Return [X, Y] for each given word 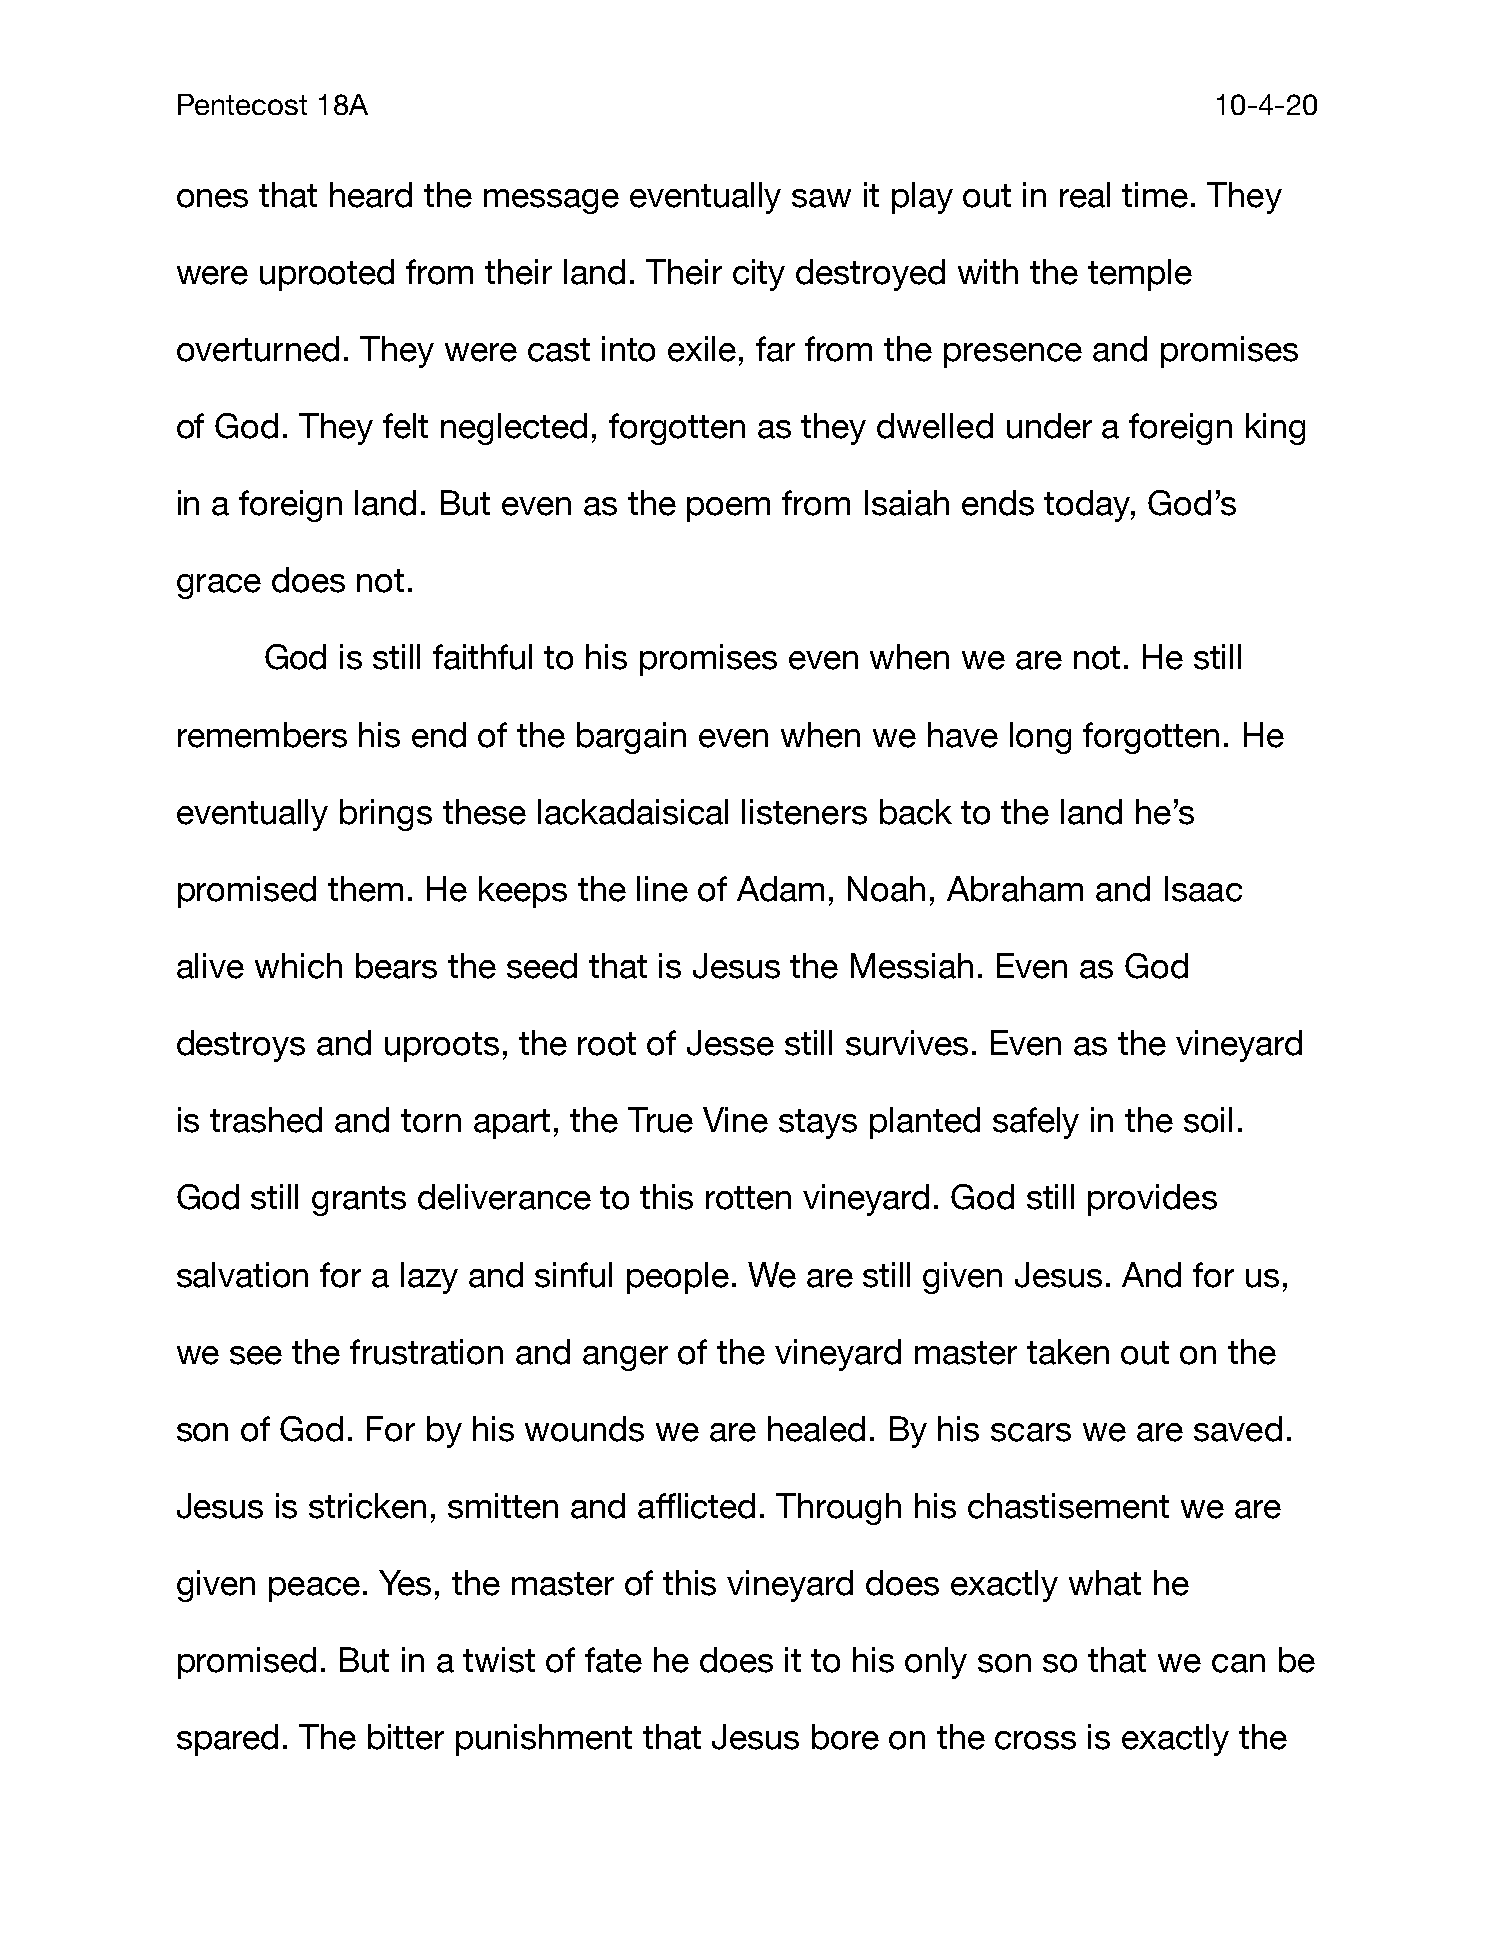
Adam [780, 889]
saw [821, 198]
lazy [429, 1278]
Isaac [1203, 889]
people [678, 1278]
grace [219, 586]
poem [728, 509]
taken [1068, 1352]
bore [845, 1737]
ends [998, 503]
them [365, 889]
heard [371, 195]
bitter [406, 1737]
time [1155, 195]
